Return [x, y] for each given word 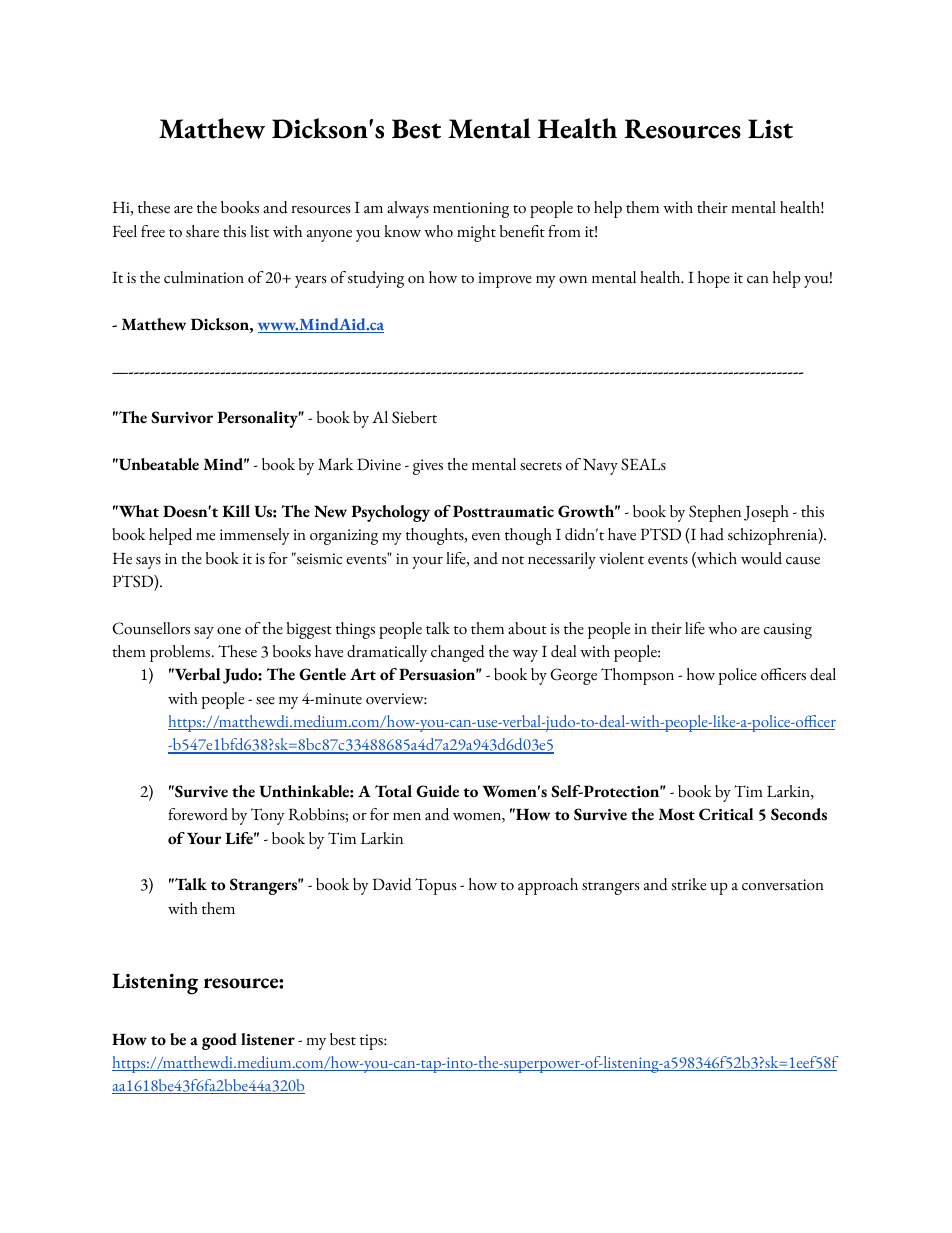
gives [428, 467]
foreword [198, 814]
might [476, 233]
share [202, 231]
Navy [600, 466]
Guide [437, 791]
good [219, 1041]
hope [714, 279]
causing [788, 631]
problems [181, 653]
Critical [726, 814]
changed [458, 653]
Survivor [182, 417]
